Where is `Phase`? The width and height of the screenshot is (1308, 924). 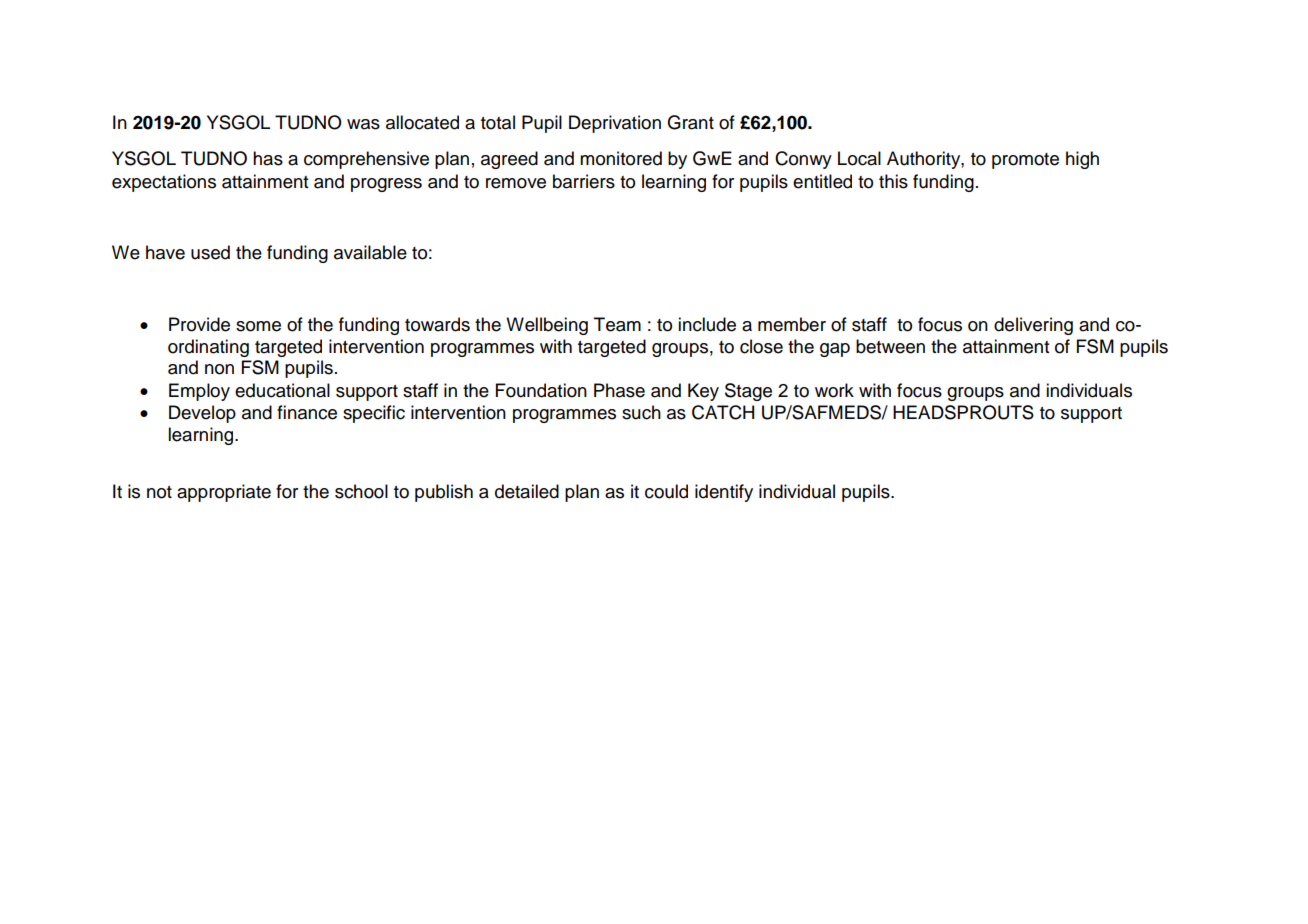 Phase is located at coordinates (619, 390).
